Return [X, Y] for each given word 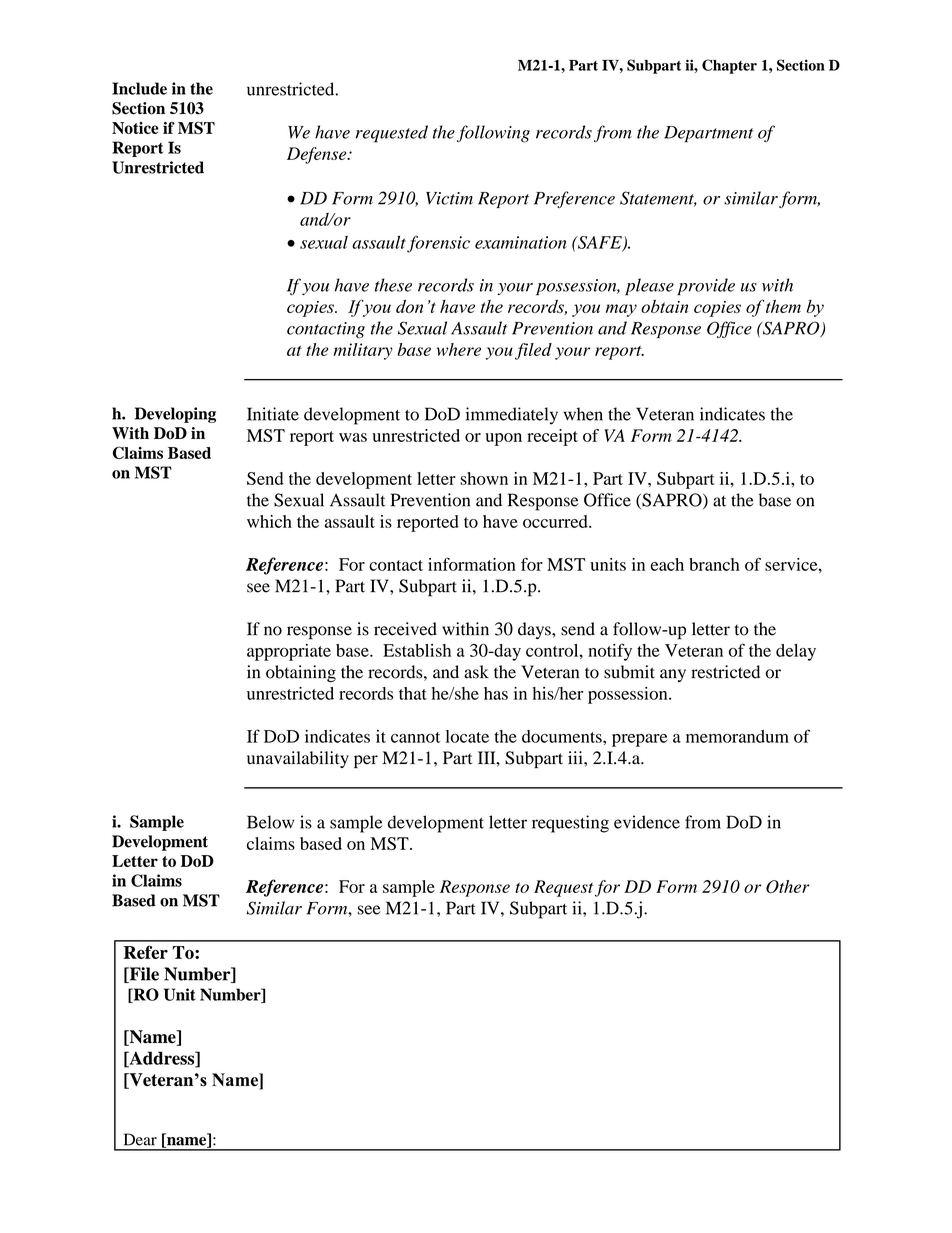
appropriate [289, 652]
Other [788, 886]
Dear [140, 1139]
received [405, 629]
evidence [647, 822]
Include [139, 88]
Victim [449, 198]
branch [714, 564]
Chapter [729, 66]
